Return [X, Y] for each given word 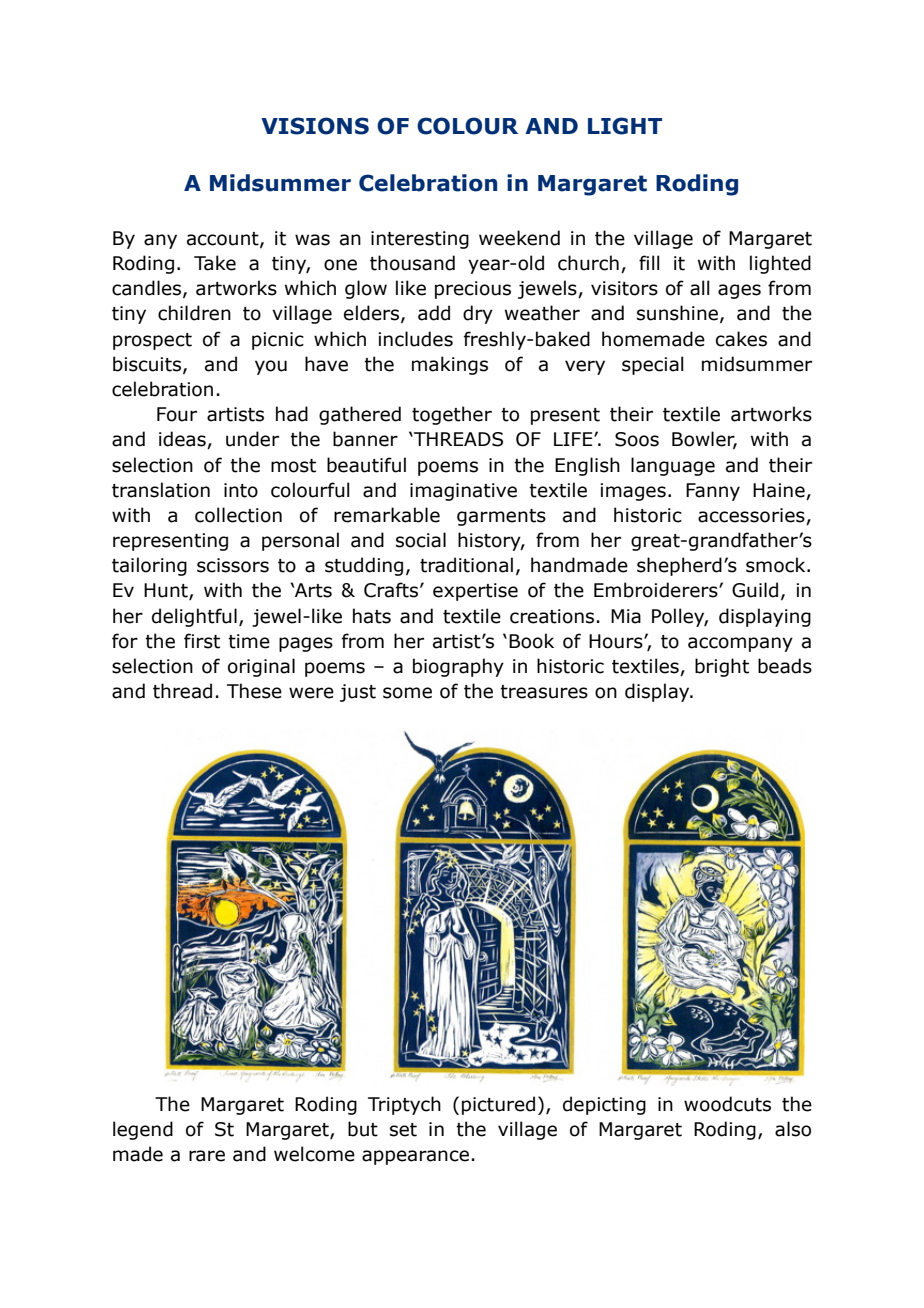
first [202, 641]
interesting [420, 240]
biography [458, 667]
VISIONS [315, 126]
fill [649, 262]
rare [207, 1156]
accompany [740, 644]
